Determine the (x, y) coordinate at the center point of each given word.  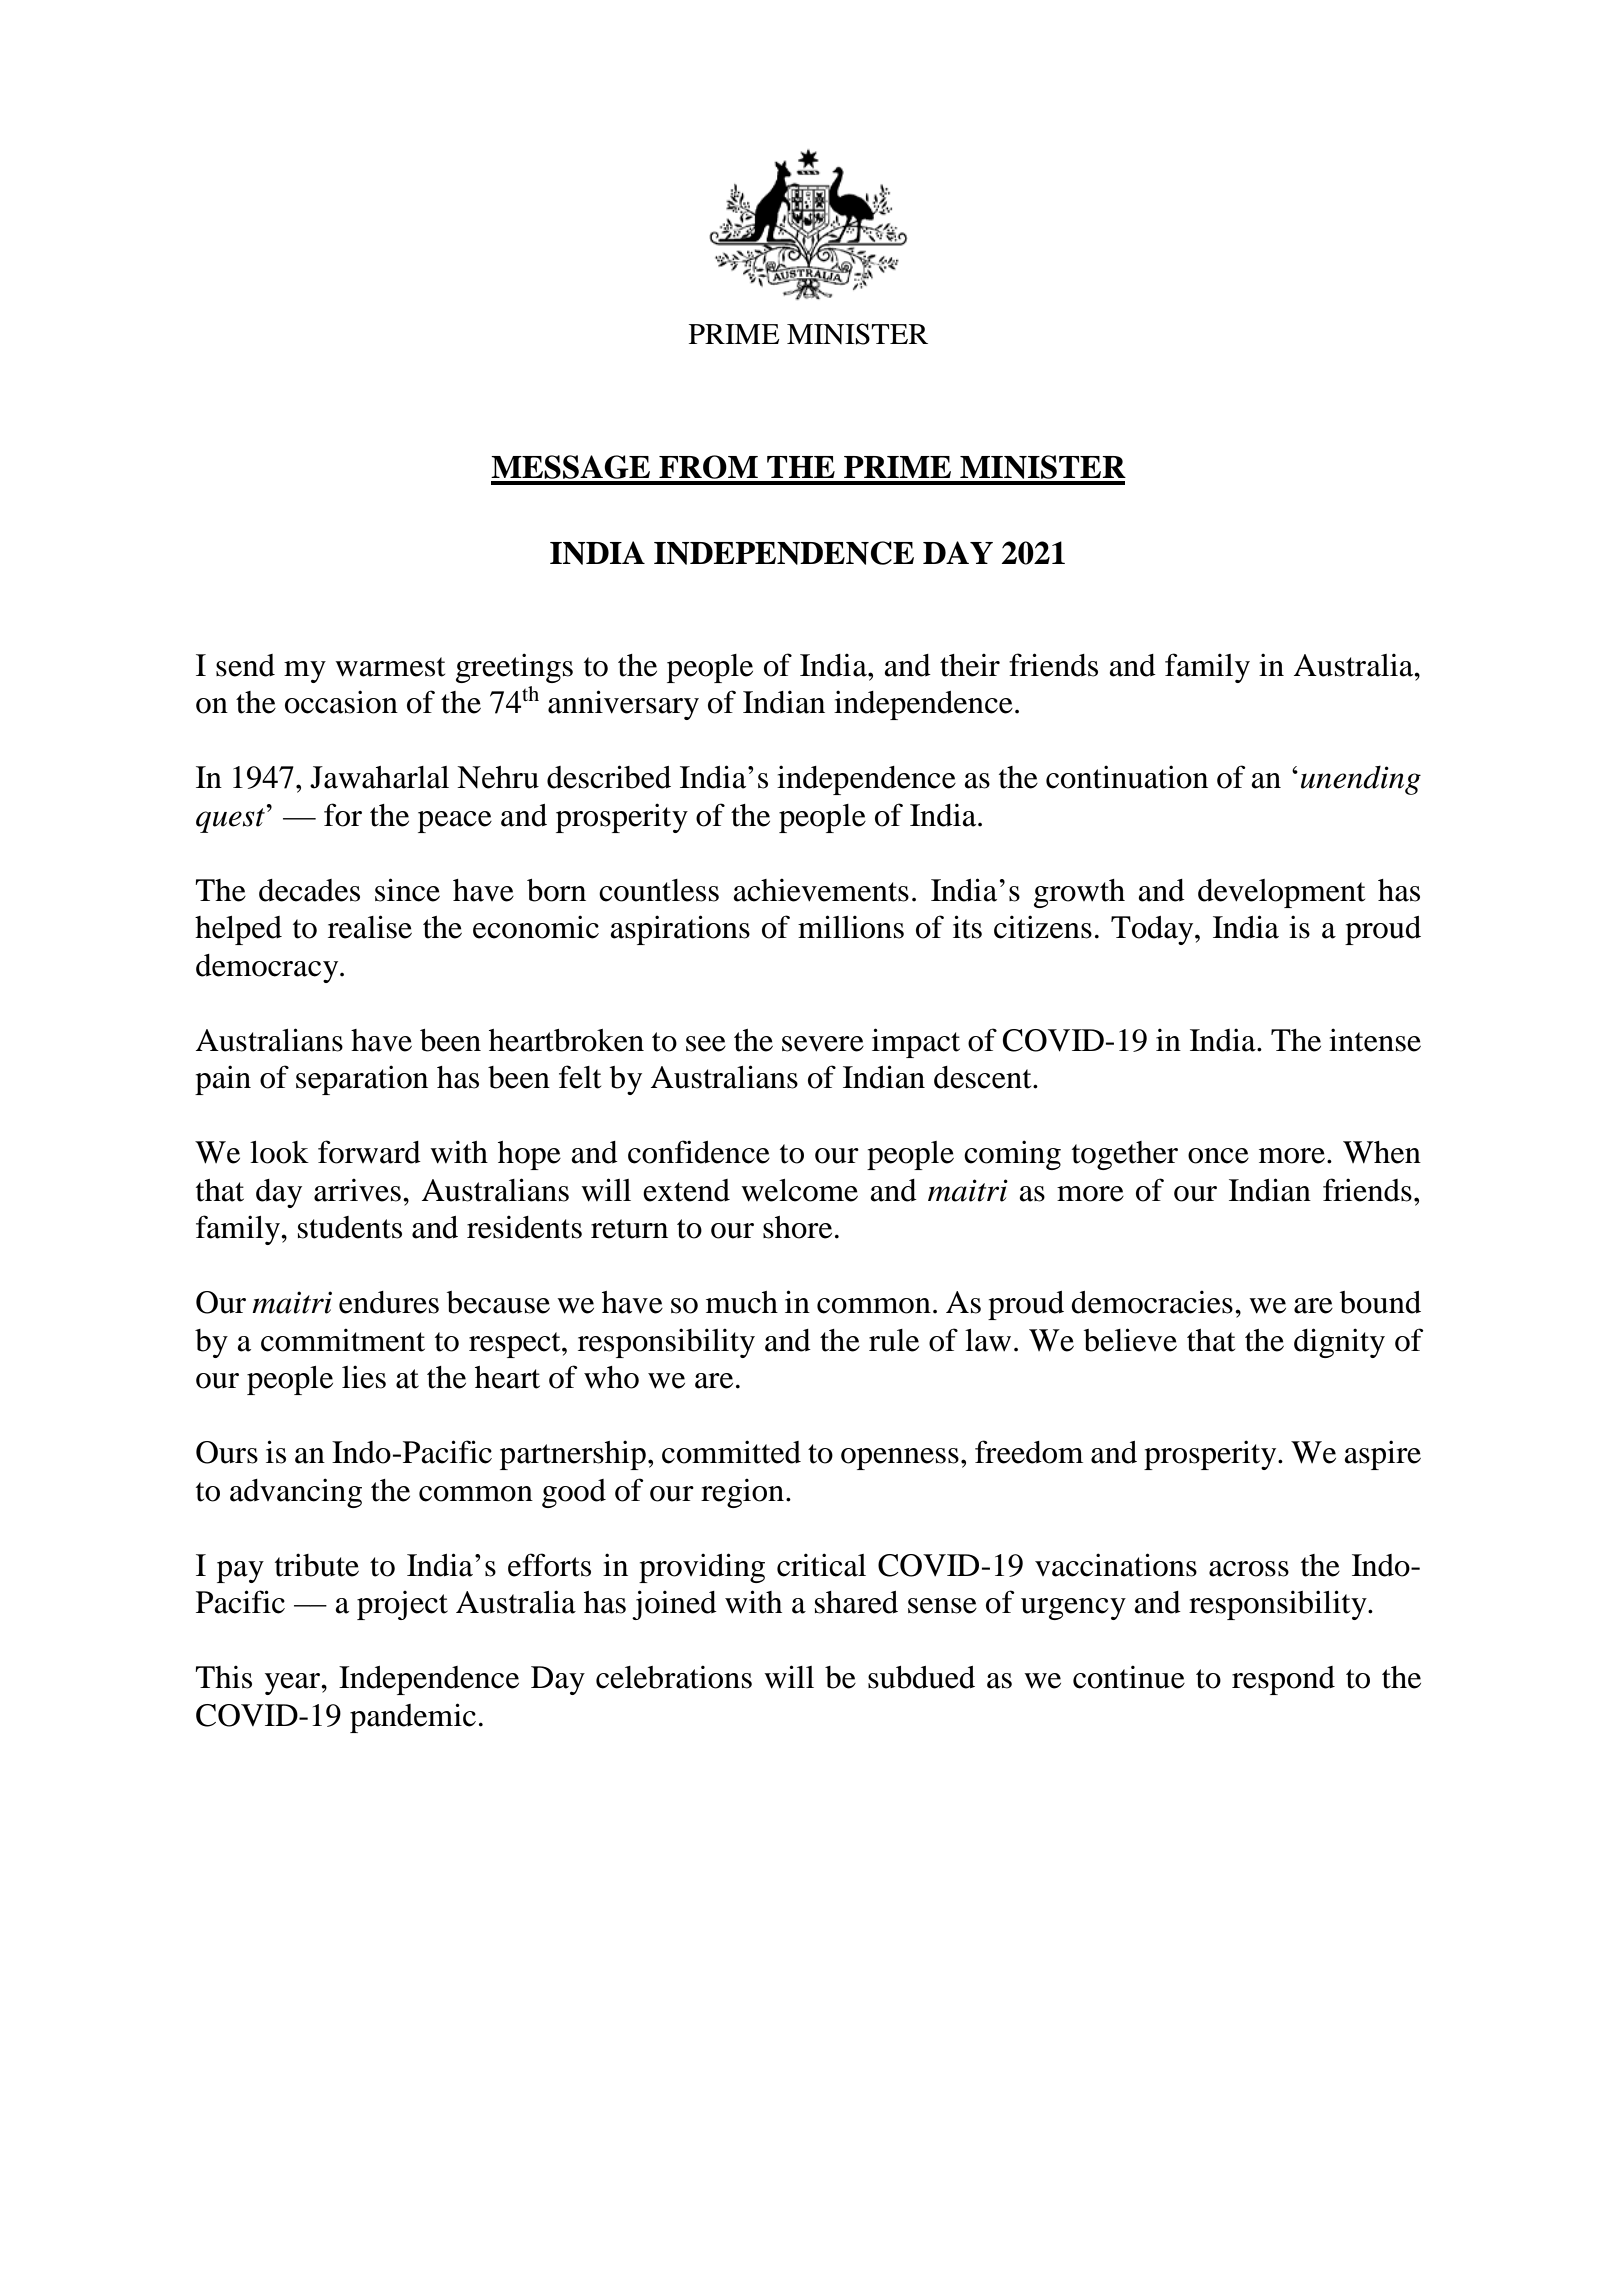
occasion (341, 702)
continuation (1127, 777)
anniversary (623, 705)
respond (1283, 1680)
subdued (921, 1677)
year (294, 1684)
